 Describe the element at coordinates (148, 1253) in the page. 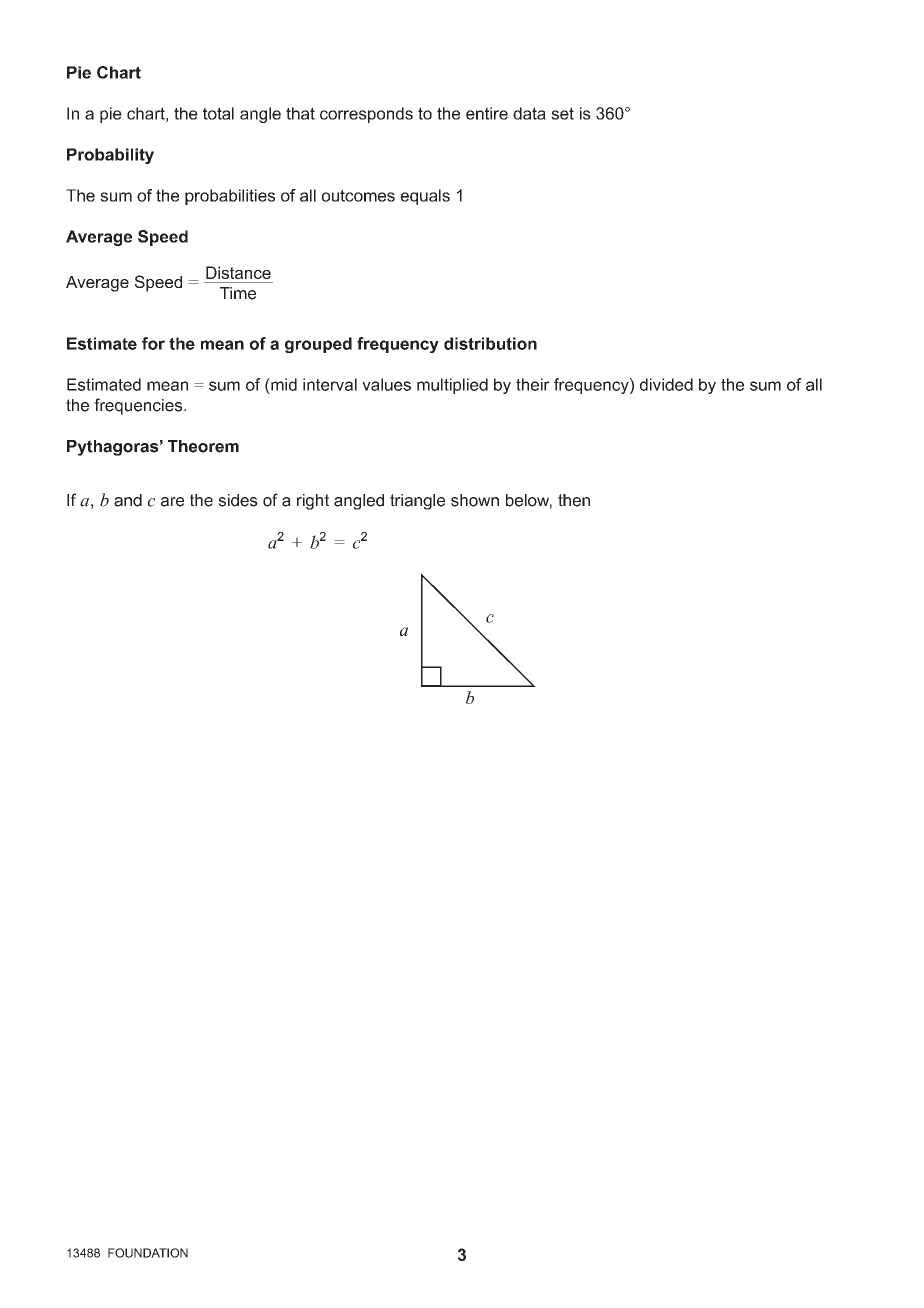

I see `FOUNDATION` at that location.
